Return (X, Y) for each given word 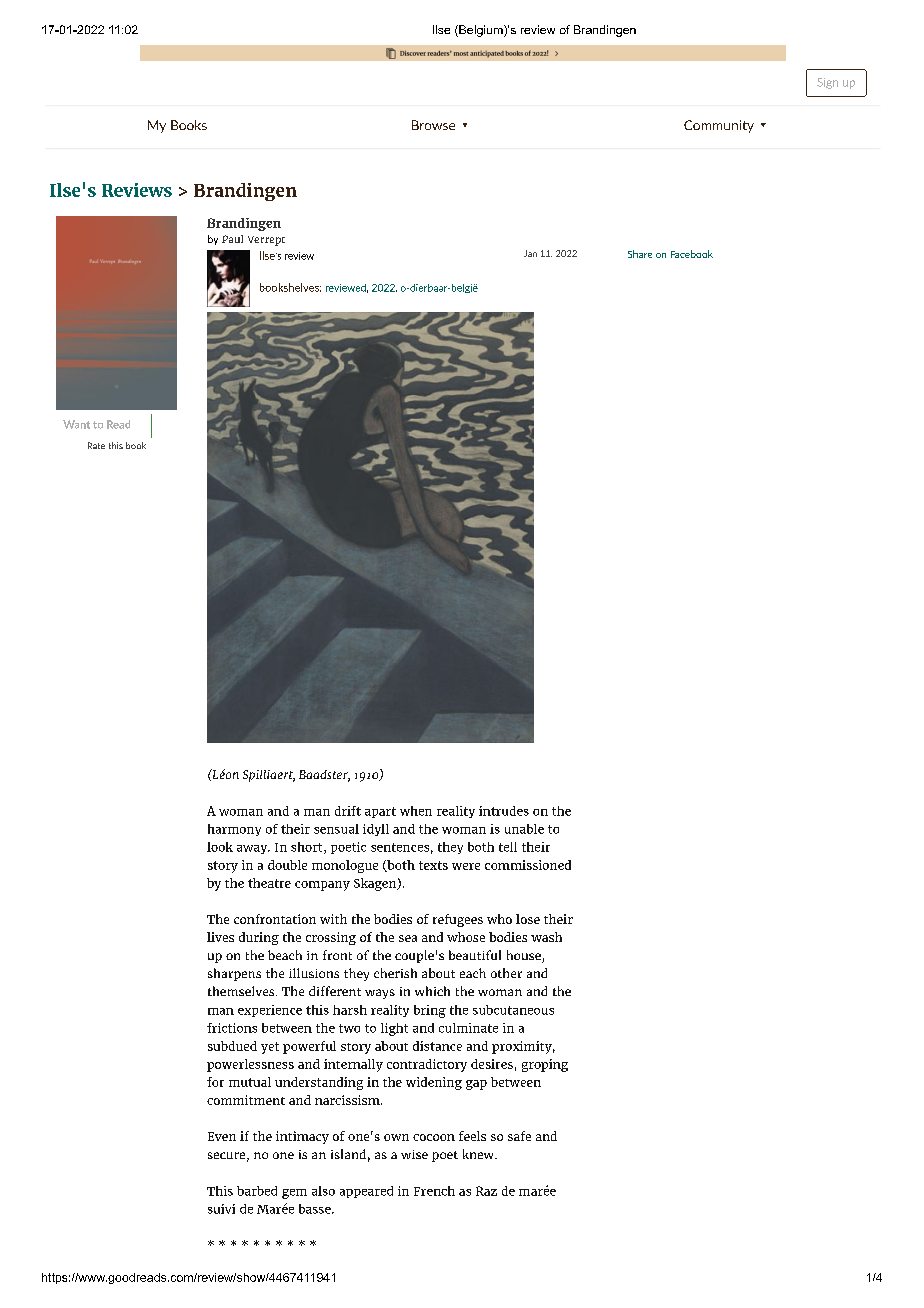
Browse (433, 125)
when (416, 811)
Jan (530, 253)
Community (719, 126)
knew (479, 1154)
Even (222, 1136)
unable (524, 829)
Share (640, 254)
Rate (96, 445)
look (220, 847)
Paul (232, 239)
